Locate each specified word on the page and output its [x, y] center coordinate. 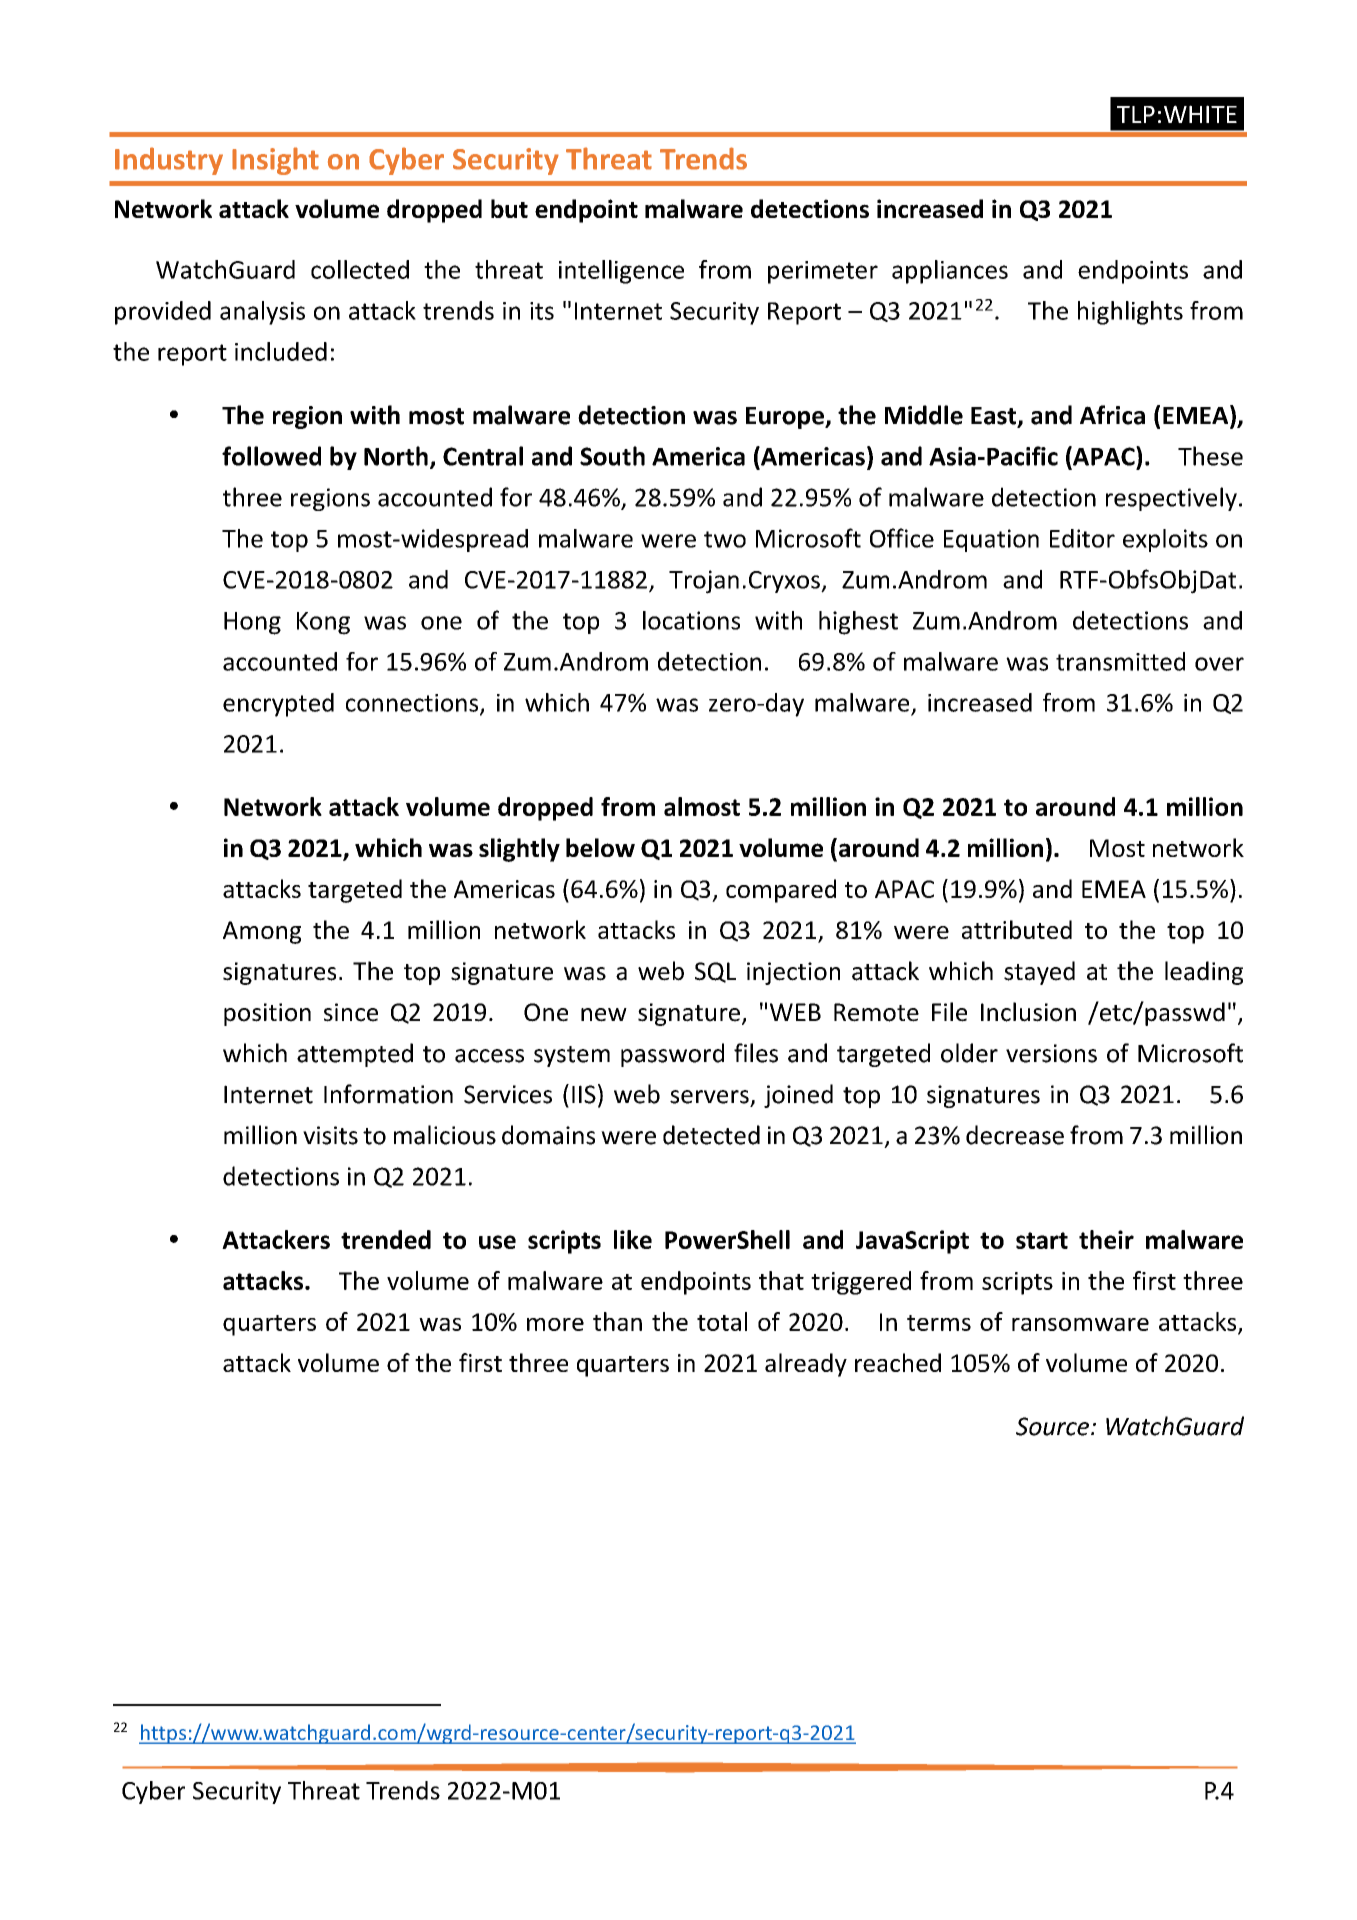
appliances [950, 272]
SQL [715, 972]
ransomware [1080, 1324]
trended [386, 1239]
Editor [1082, 538]
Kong [323, 623]
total [722, 1321]
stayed [1039, 973]
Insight [275, 161]
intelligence [621, 272]
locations [691, 620]
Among [262, 932]
